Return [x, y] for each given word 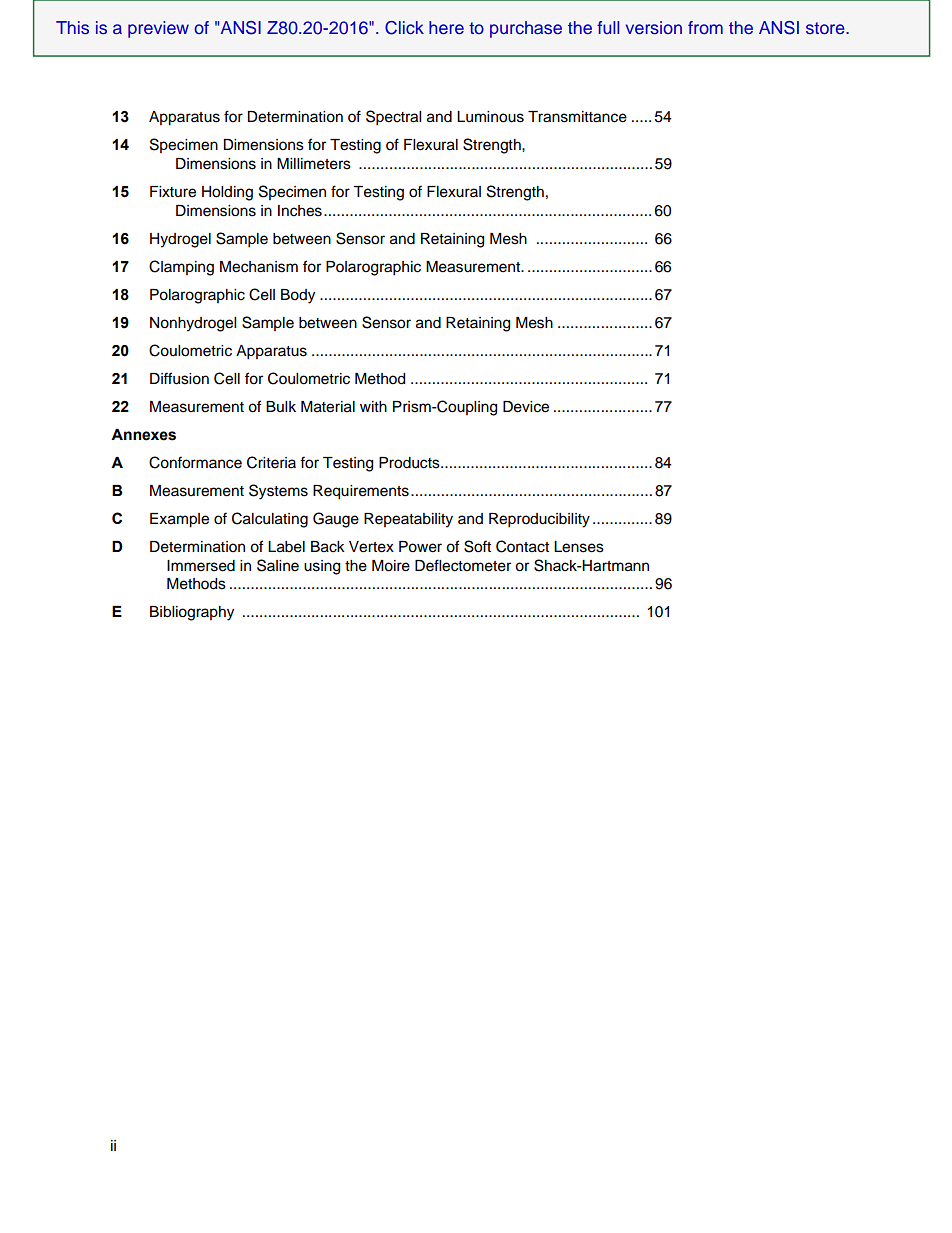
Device [526, 407]
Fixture [173, 192]
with [373, 406]
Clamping [181, 268]
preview [158, 29]
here [446, 28]
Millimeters [314, 164]
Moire [391, 566]
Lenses [579, 547]
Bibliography [192, 613]
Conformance [195, 462]
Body [298, 296]
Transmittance [577, 117]
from [705, 27]
